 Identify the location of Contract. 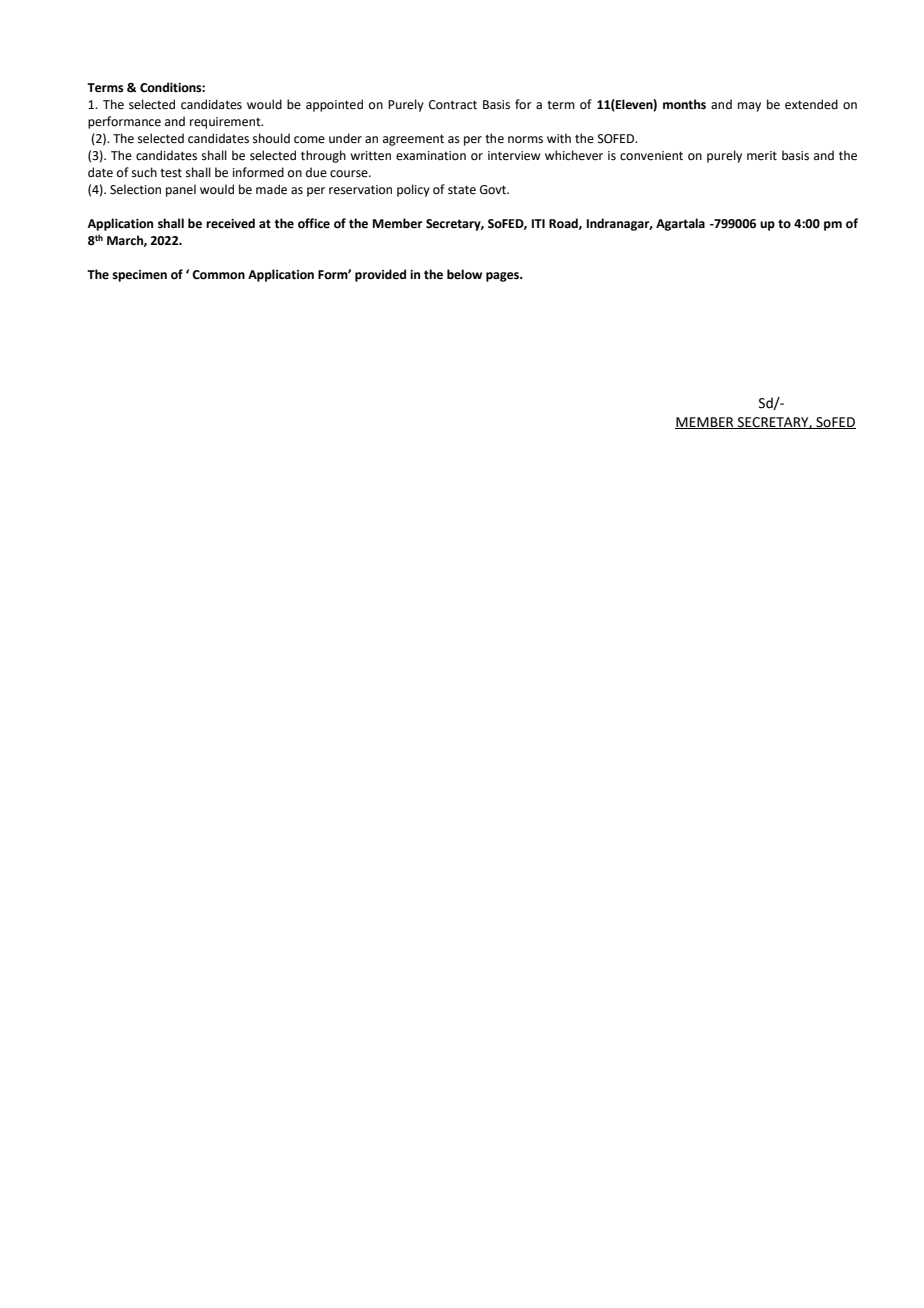
(453, 105).
